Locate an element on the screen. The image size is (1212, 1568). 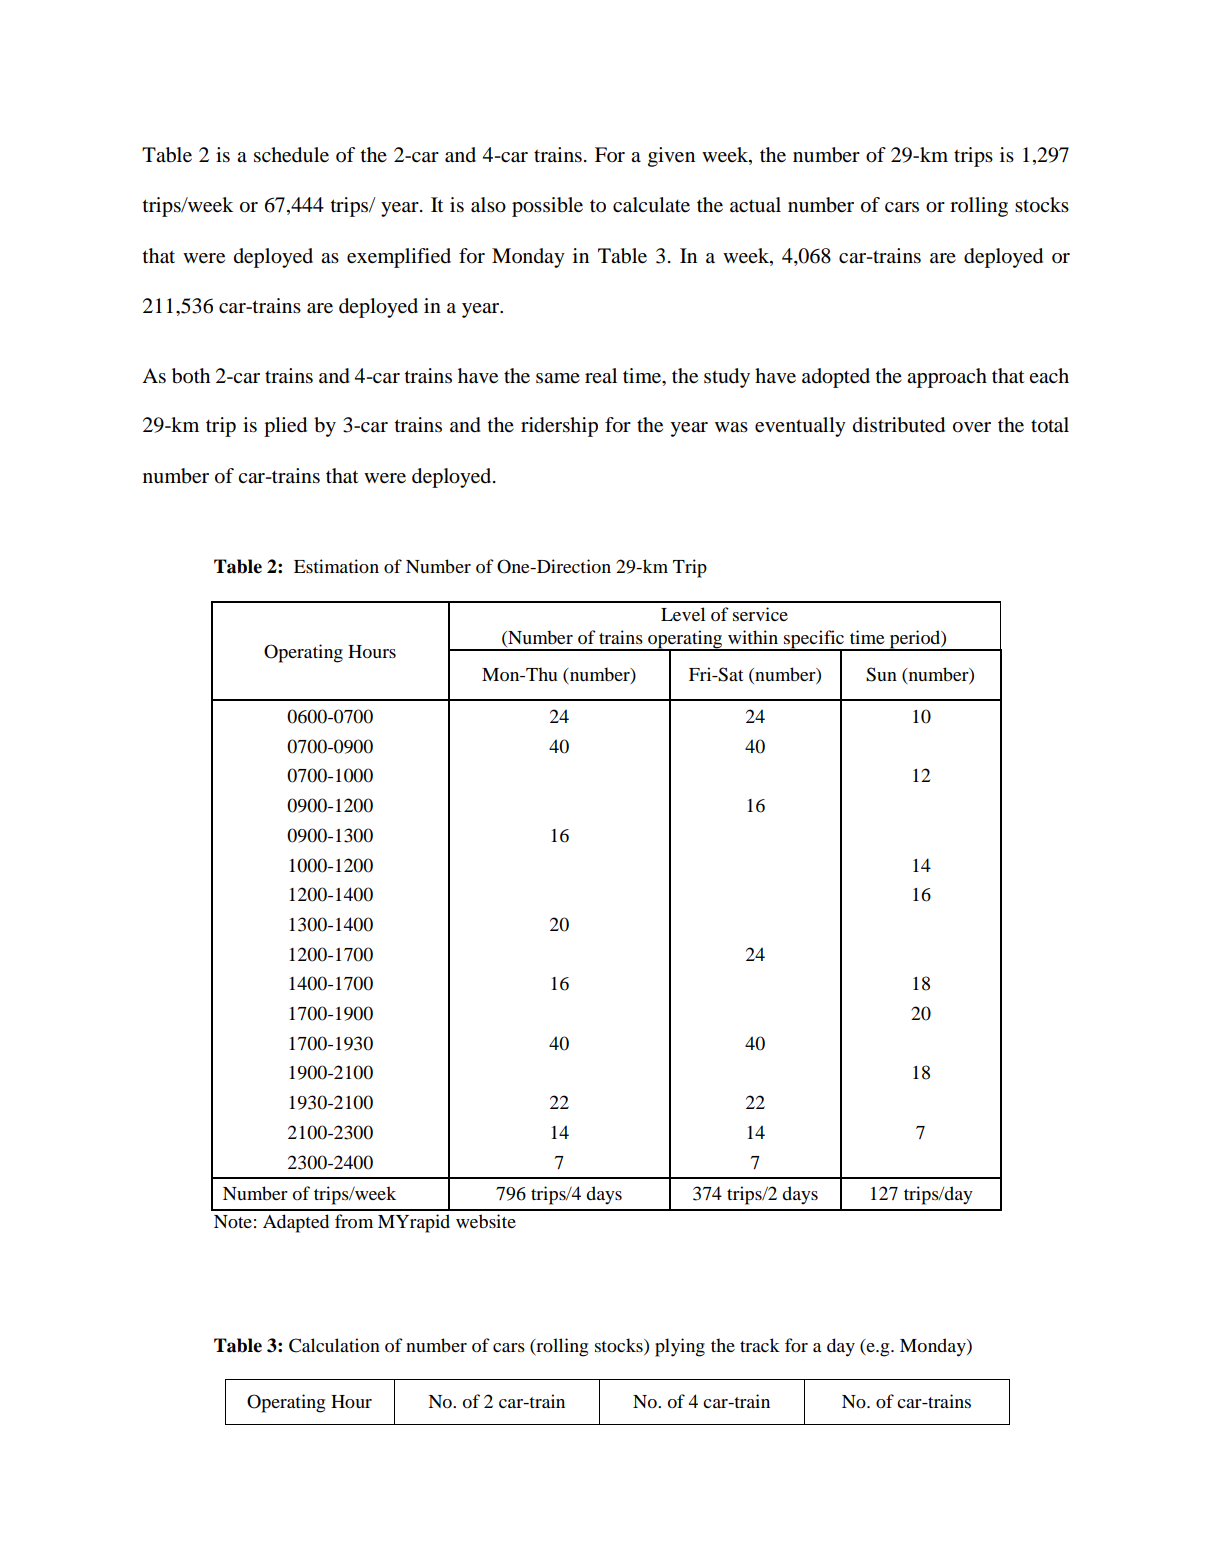
Level is located at coordinates (683, 614).
